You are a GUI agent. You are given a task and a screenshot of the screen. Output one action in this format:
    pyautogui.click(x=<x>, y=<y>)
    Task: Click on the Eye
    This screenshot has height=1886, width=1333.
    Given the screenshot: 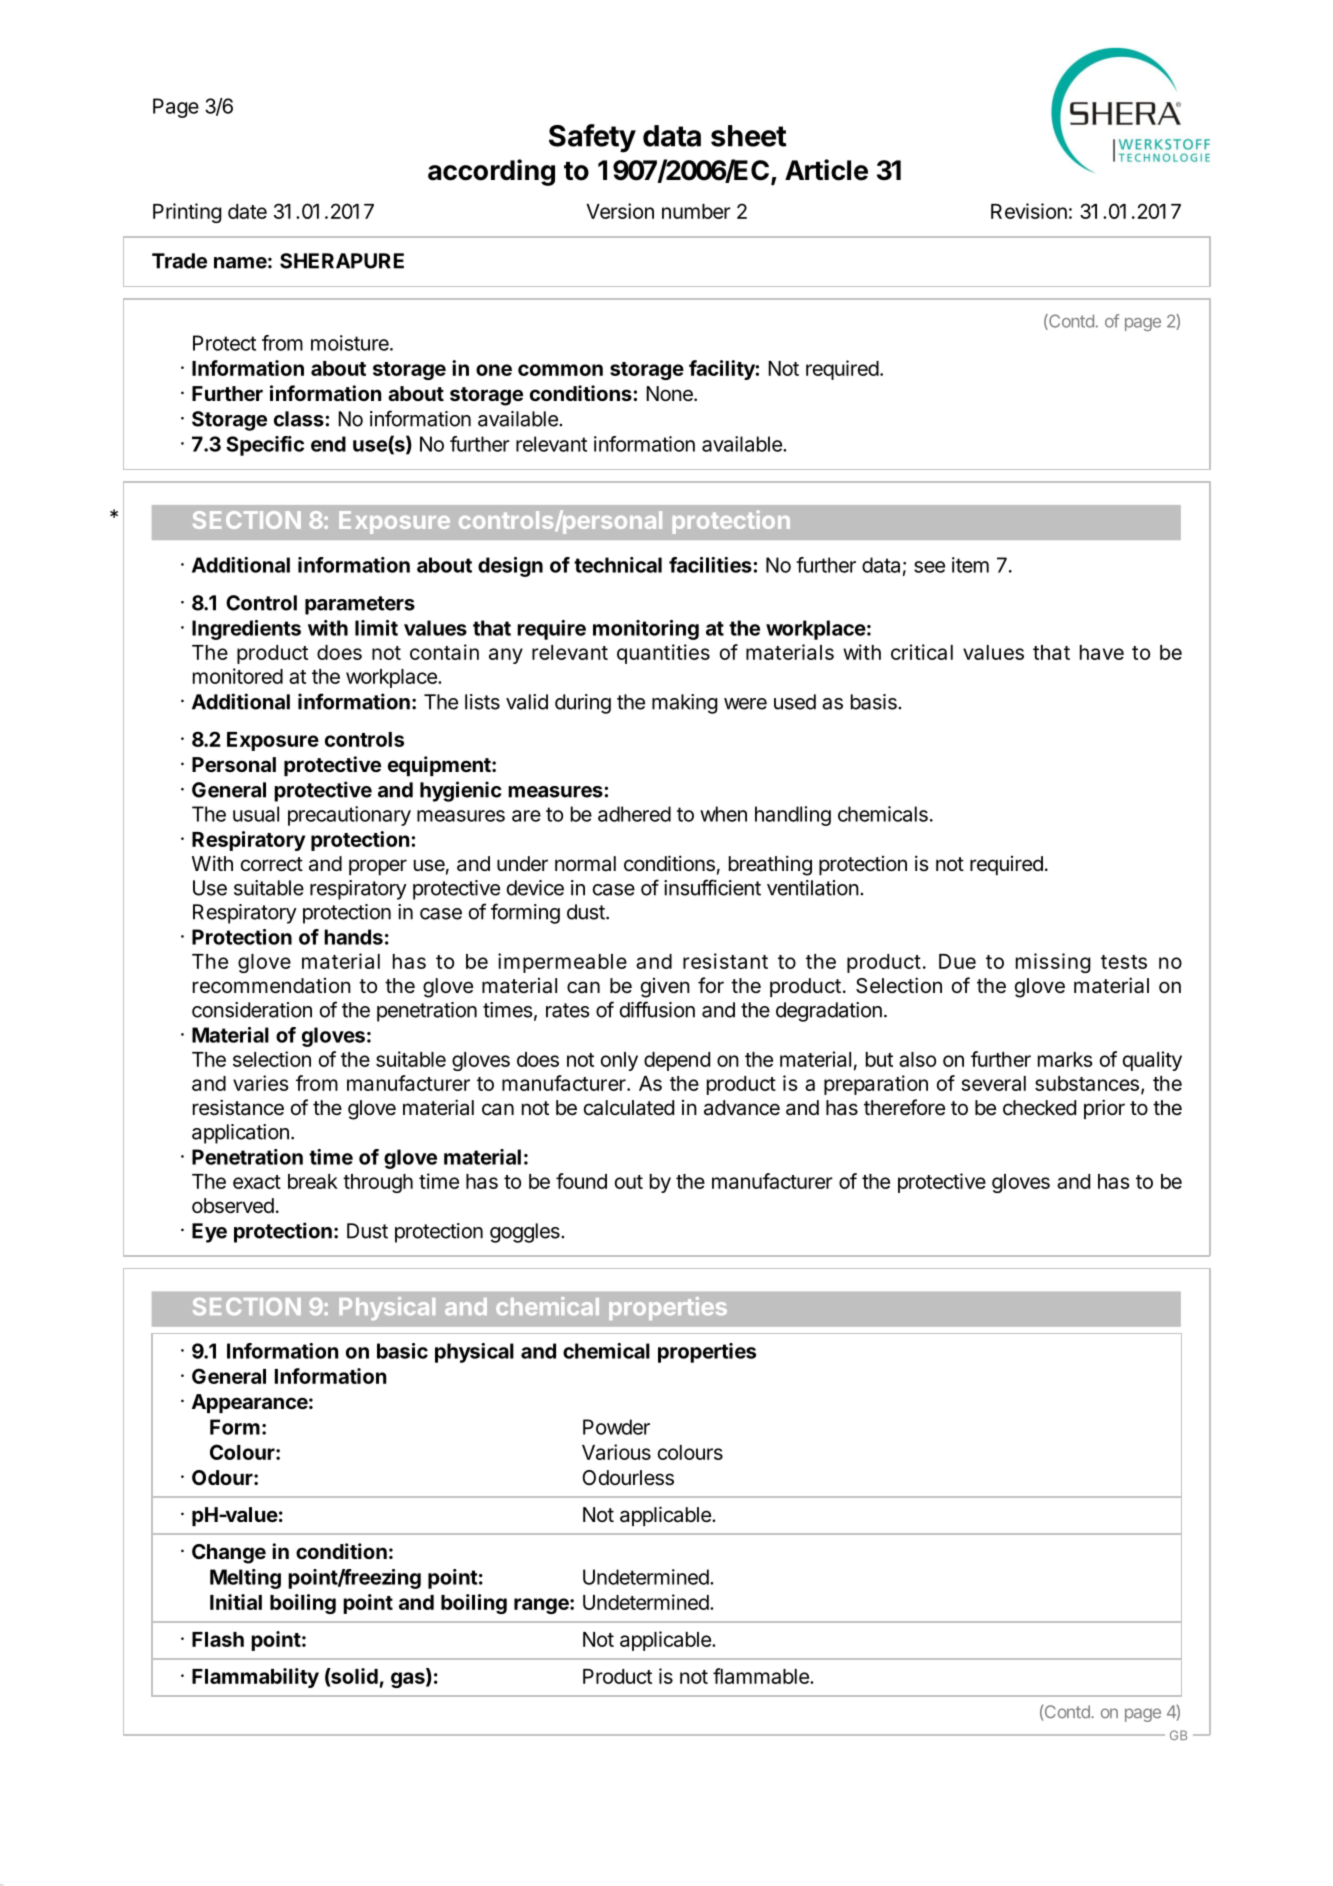 What is the action you would take?
    pyautogui.click(x=209, y=1233)
